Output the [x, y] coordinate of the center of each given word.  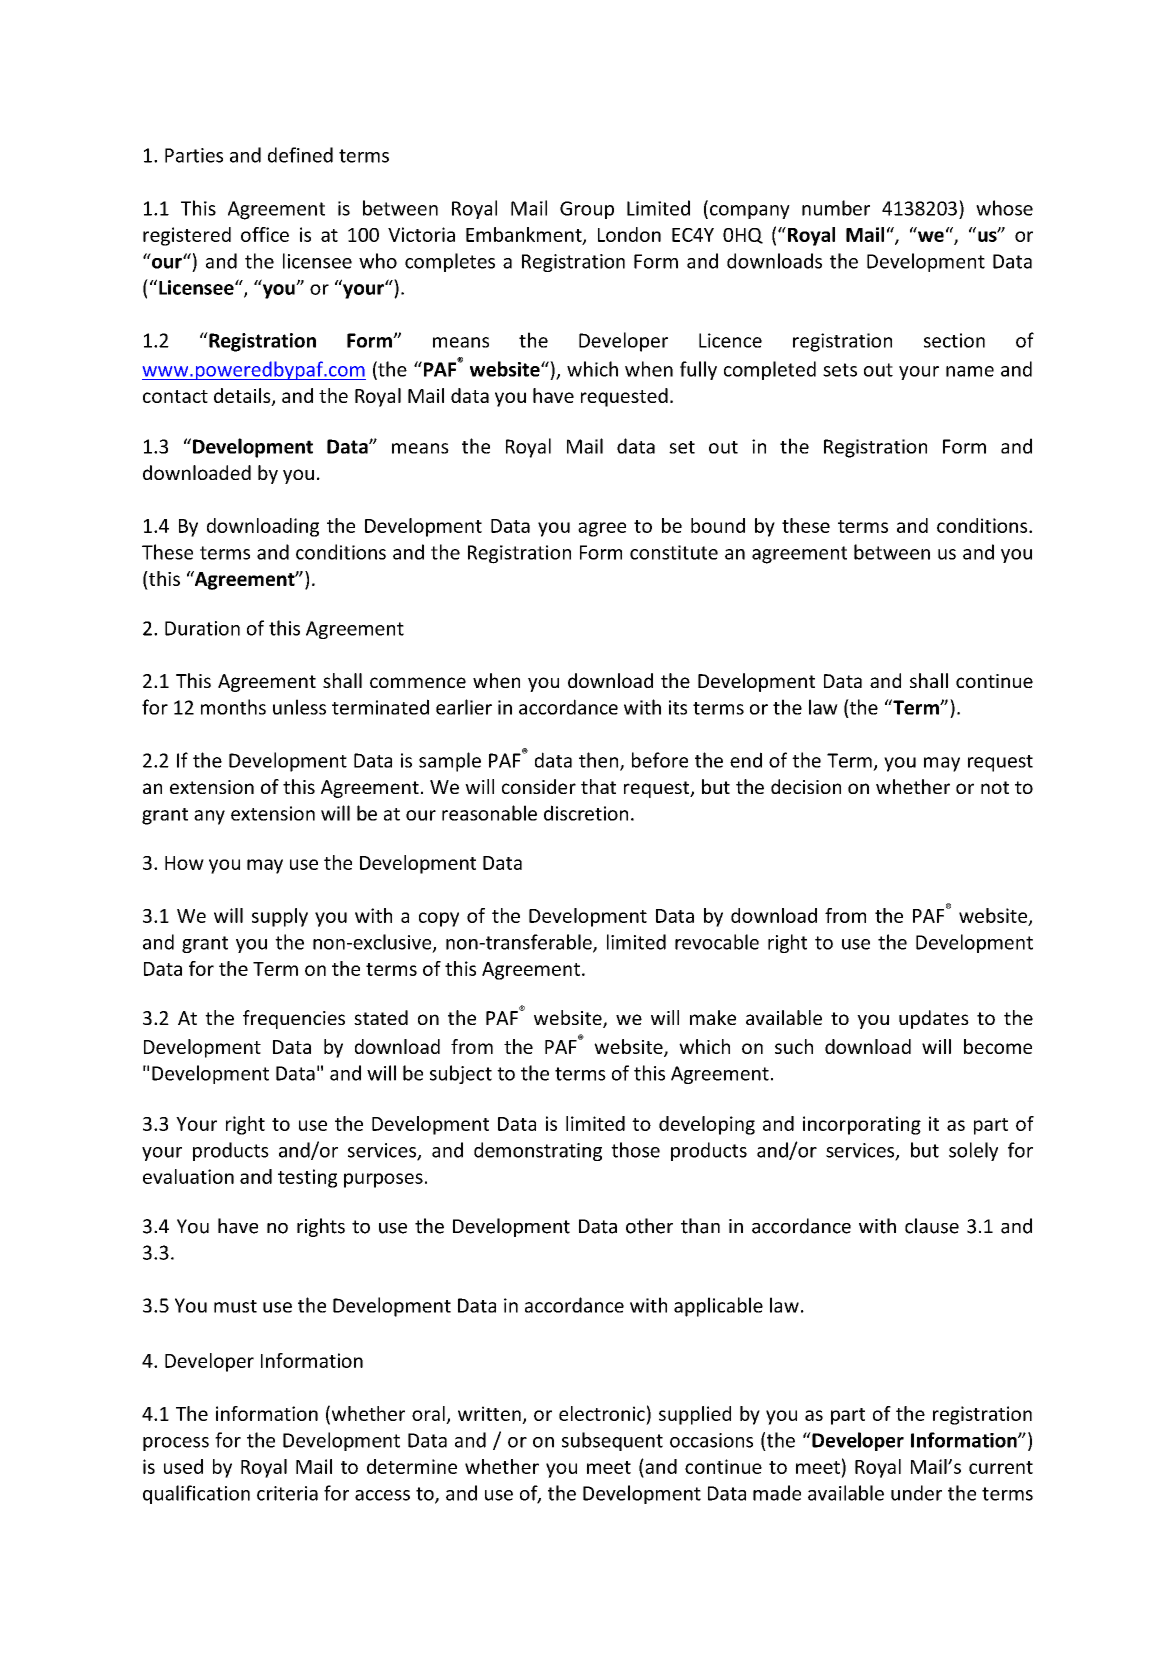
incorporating [862, 1125]
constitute [674, 552]
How [184, 863]
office [265, 234]
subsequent [612, 1441]
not [995, 787]
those [635, 1150]
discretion [586, 813]
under [916, 1493]
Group [587, 210]
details [243, 397]
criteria [287, 1493]
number [836, 208]
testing [307, 1178]
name [970, 371]
